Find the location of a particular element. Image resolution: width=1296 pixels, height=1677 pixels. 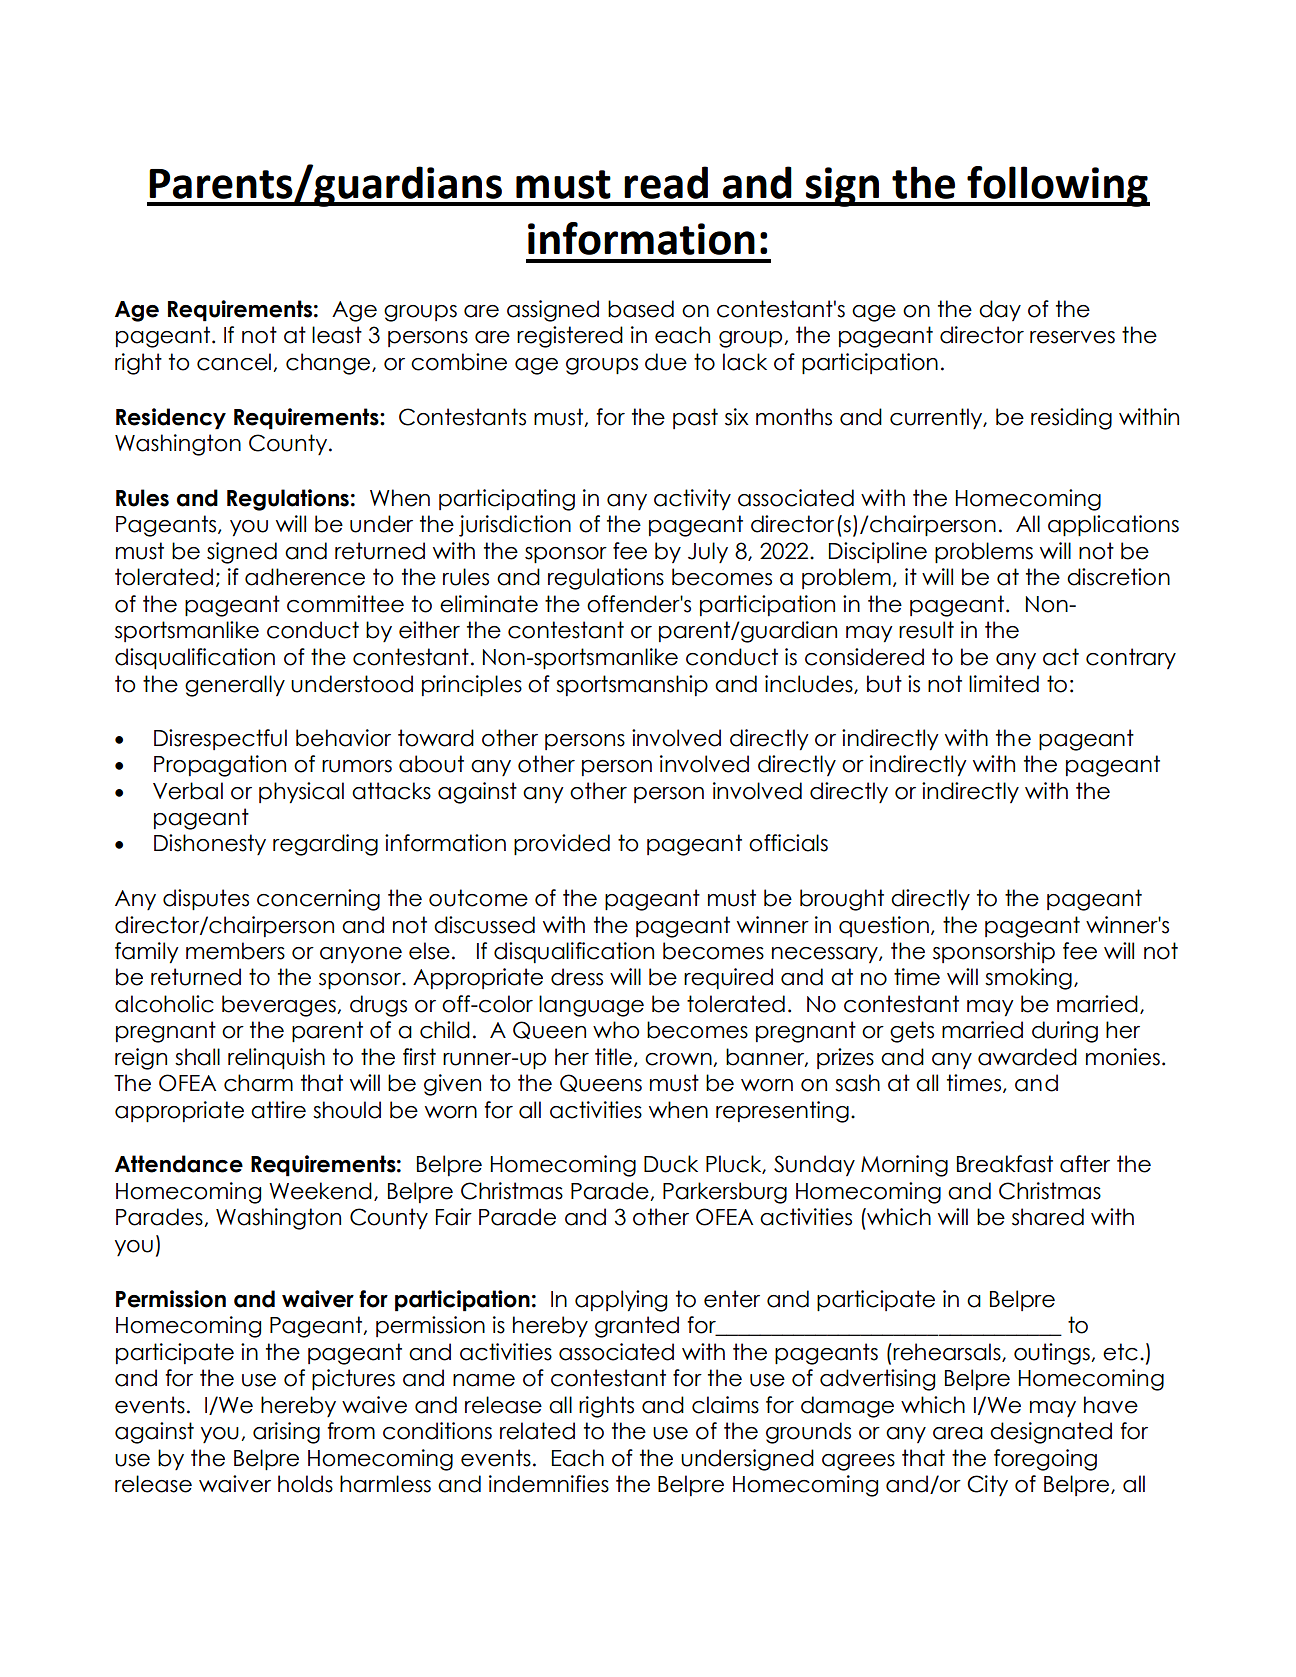

foregoing is located at coordinates (1045, 1460).
